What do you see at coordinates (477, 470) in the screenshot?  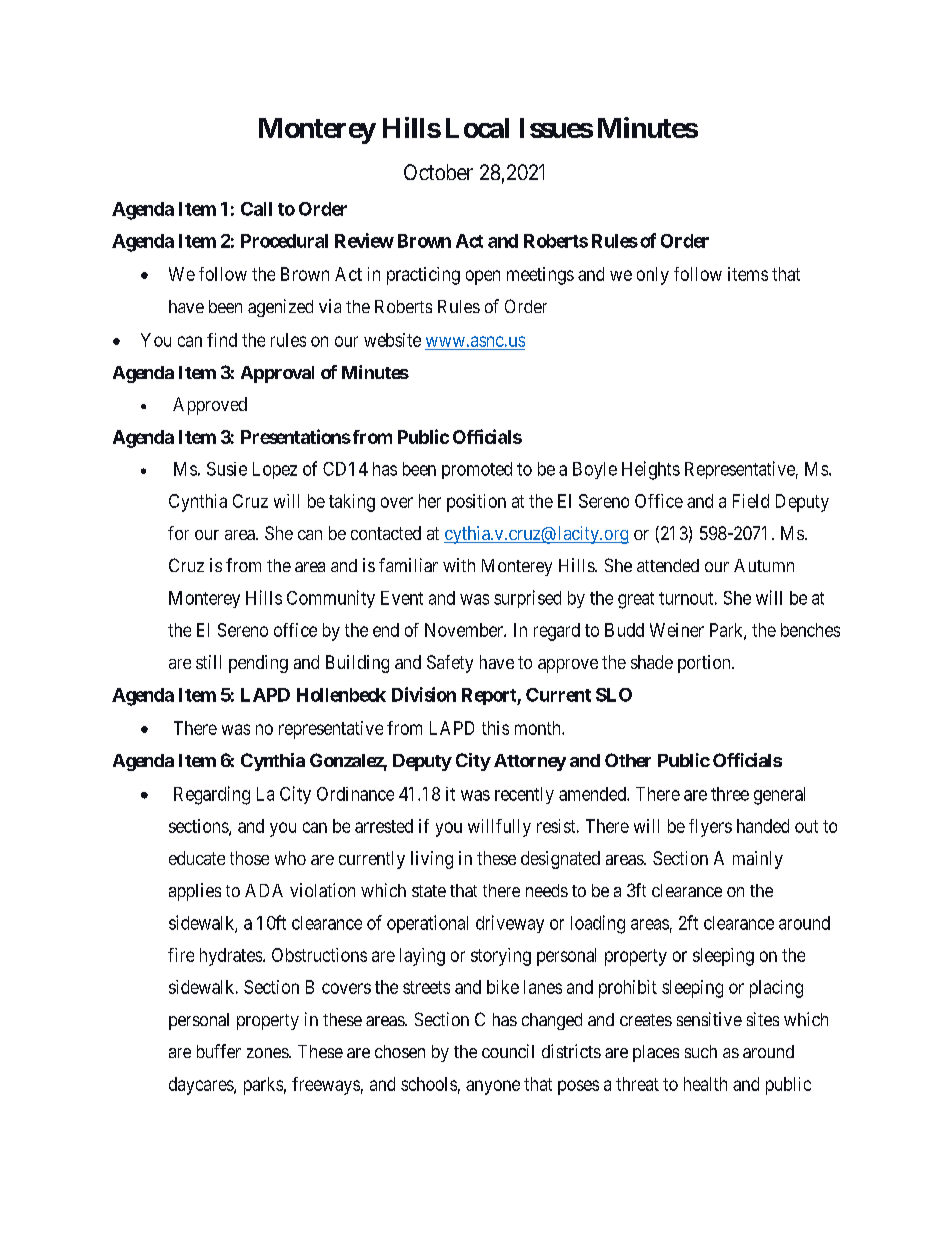 I see `promoted` at bounding box center [477, 470].
